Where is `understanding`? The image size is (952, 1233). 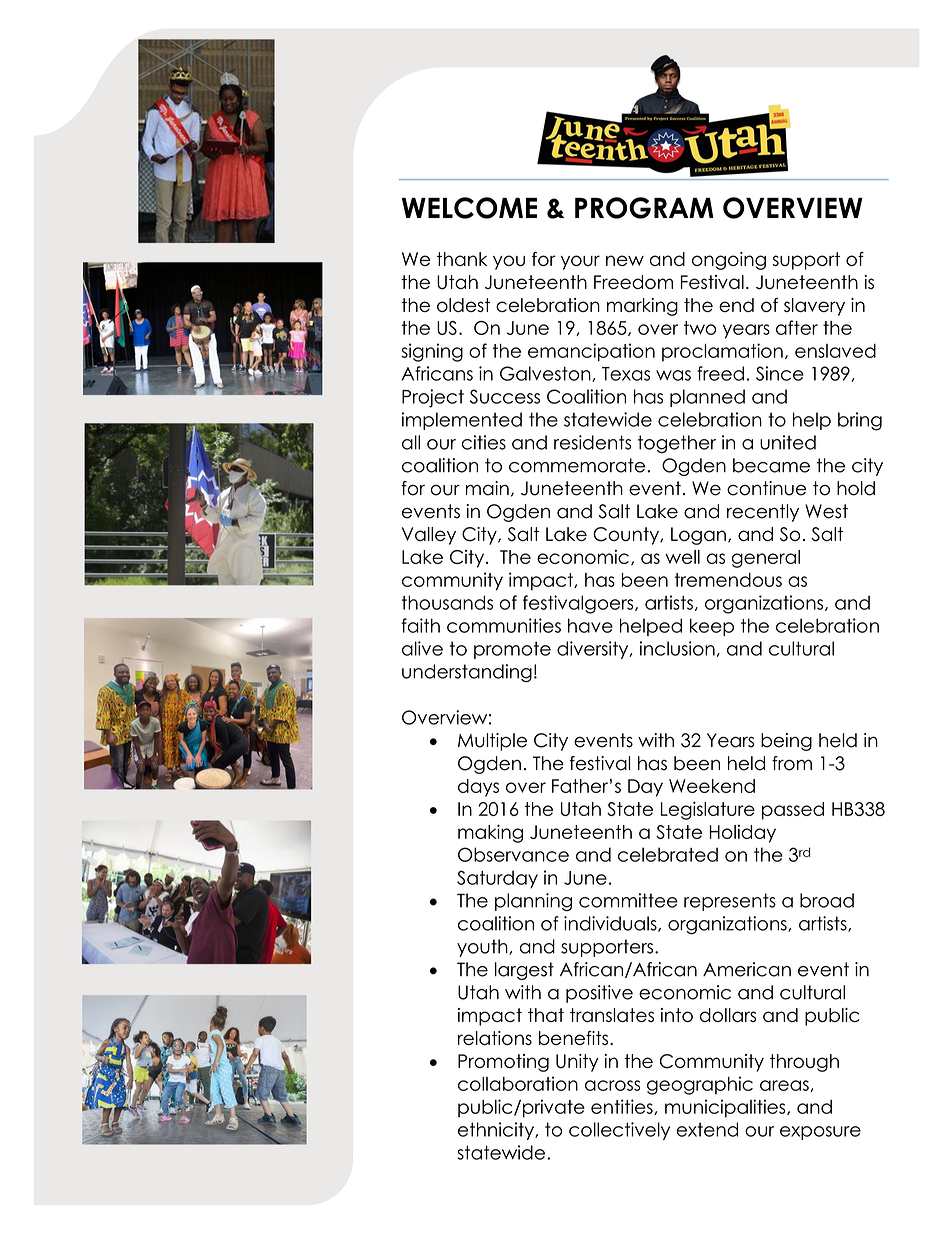
understanding is located at coordinates (467, 673).
